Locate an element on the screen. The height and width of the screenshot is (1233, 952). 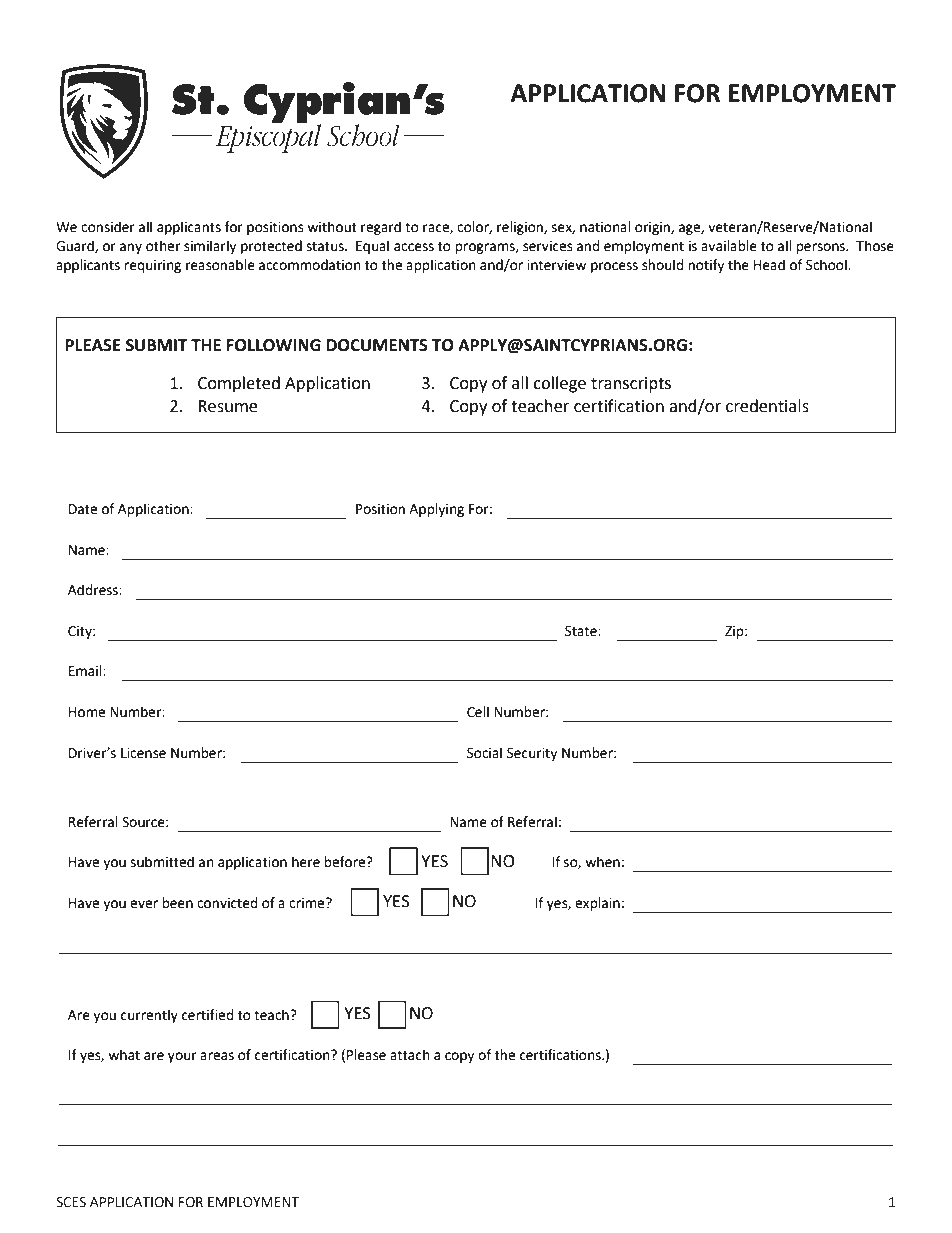
other is located at coordinates (163, 246).
